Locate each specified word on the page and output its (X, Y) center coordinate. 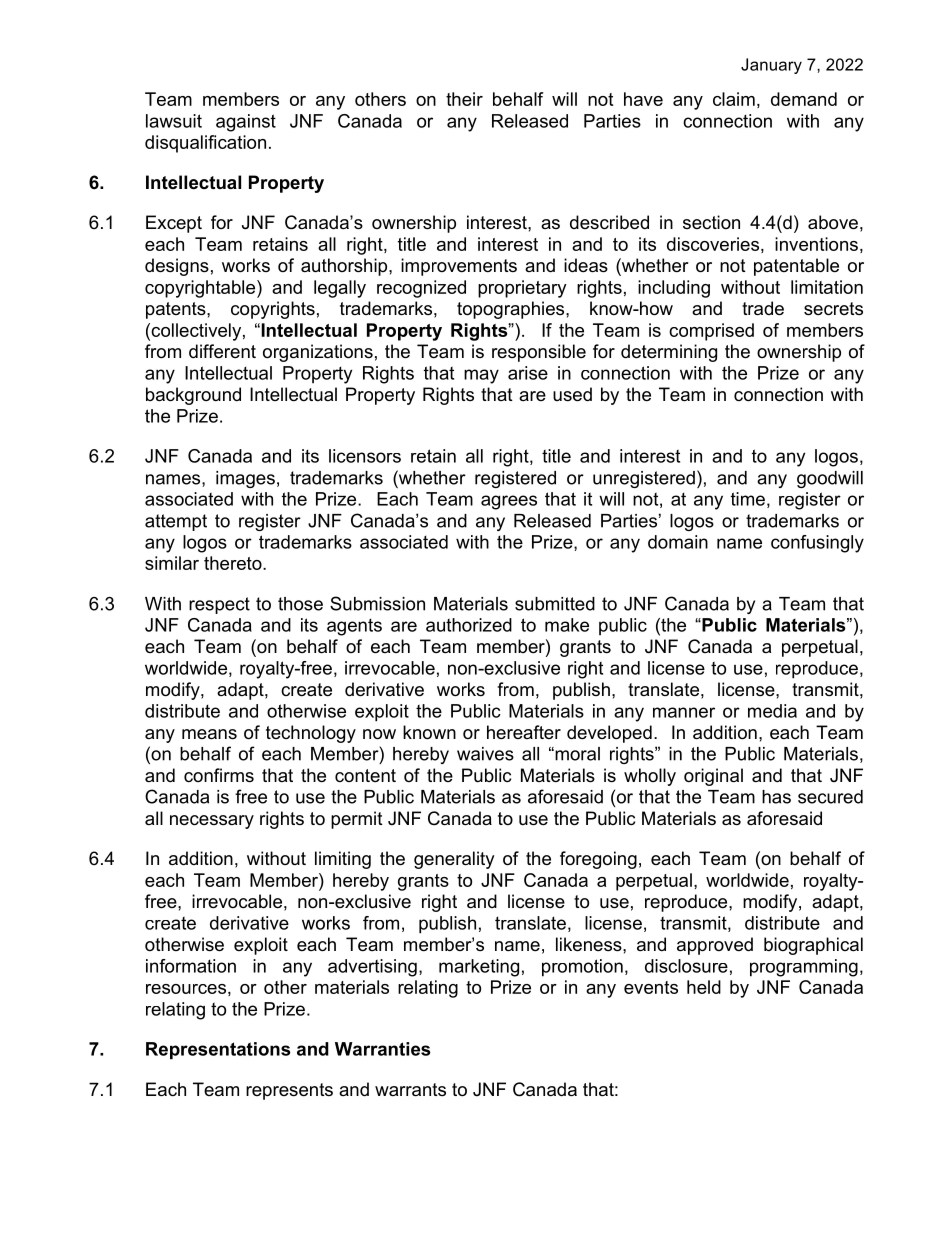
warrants (410, 1090)
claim (734, 99)
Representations (218, 1050)
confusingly (817, 544)
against (246, 123)
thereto (234, 563)
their (464, 99)
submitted (555, 604)
